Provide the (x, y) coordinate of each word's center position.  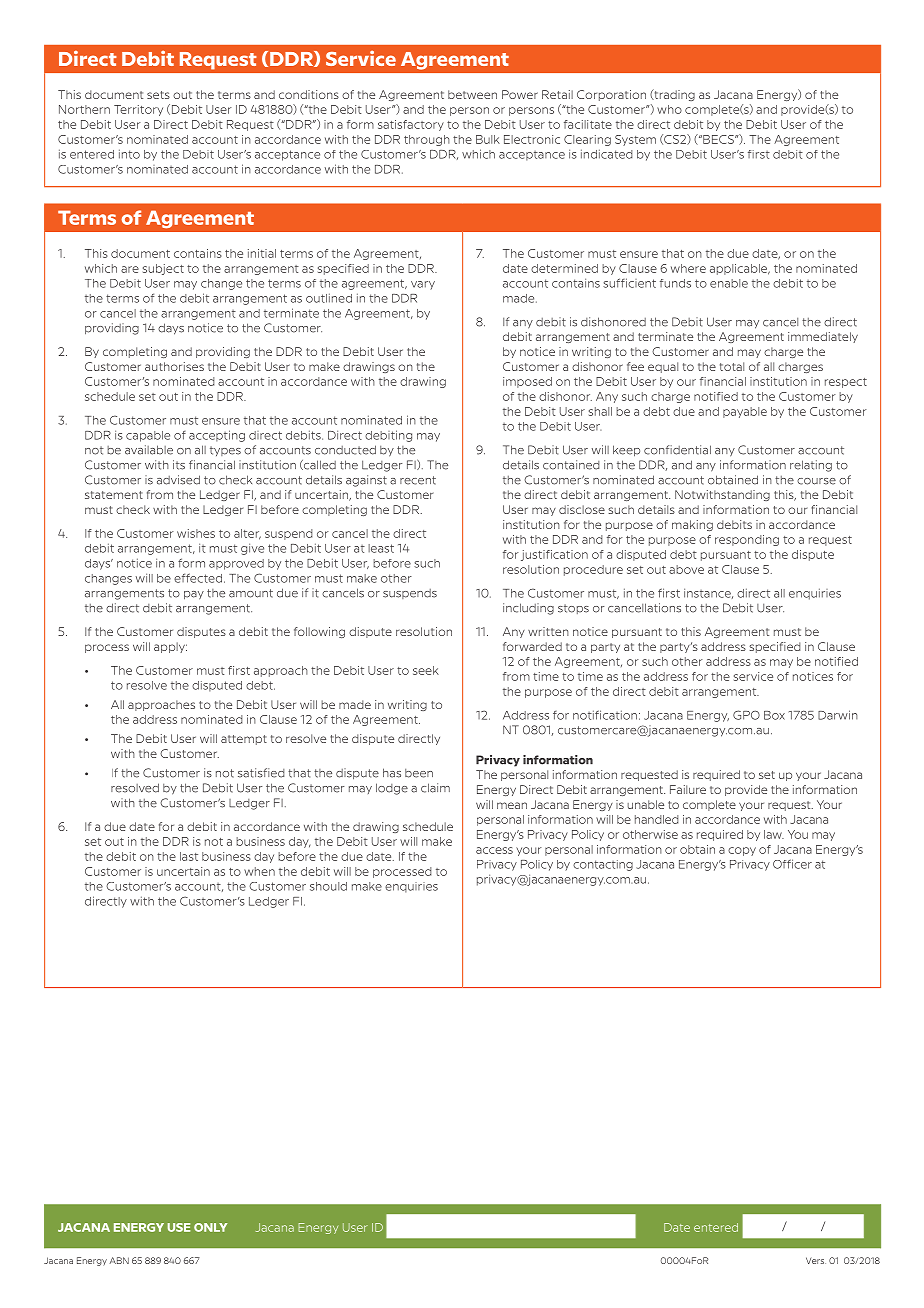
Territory (138, 110)
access (494, 850)
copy (742, 851)
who (669, 109)
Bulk (488, 139)
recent (418, 480)
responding (747, 540)
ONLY (210, 1227)
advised (178, 480)
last (189, 856)
